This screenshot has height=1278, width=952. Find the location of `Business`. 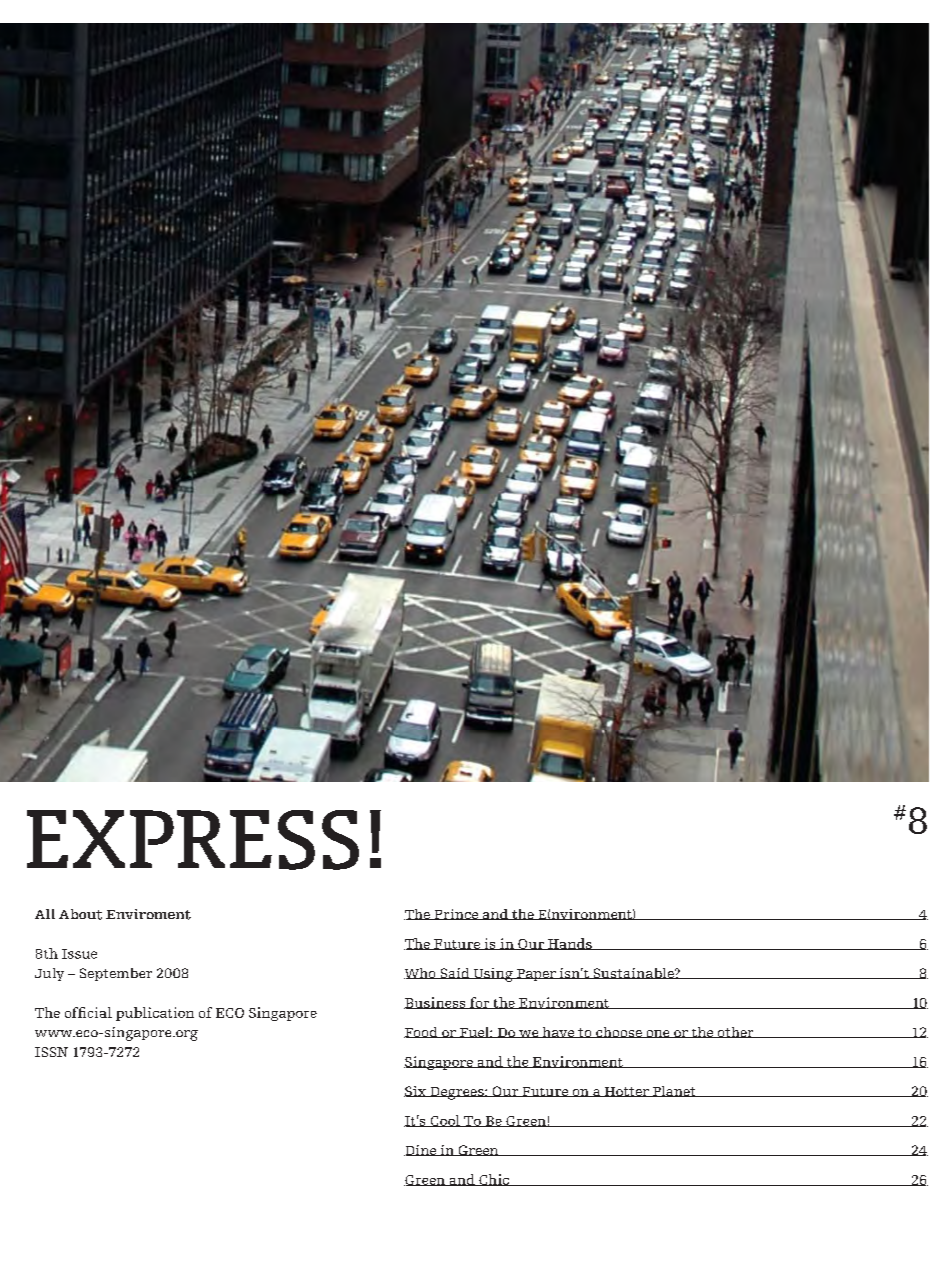

Business is located at coordinates (436, 1003).
